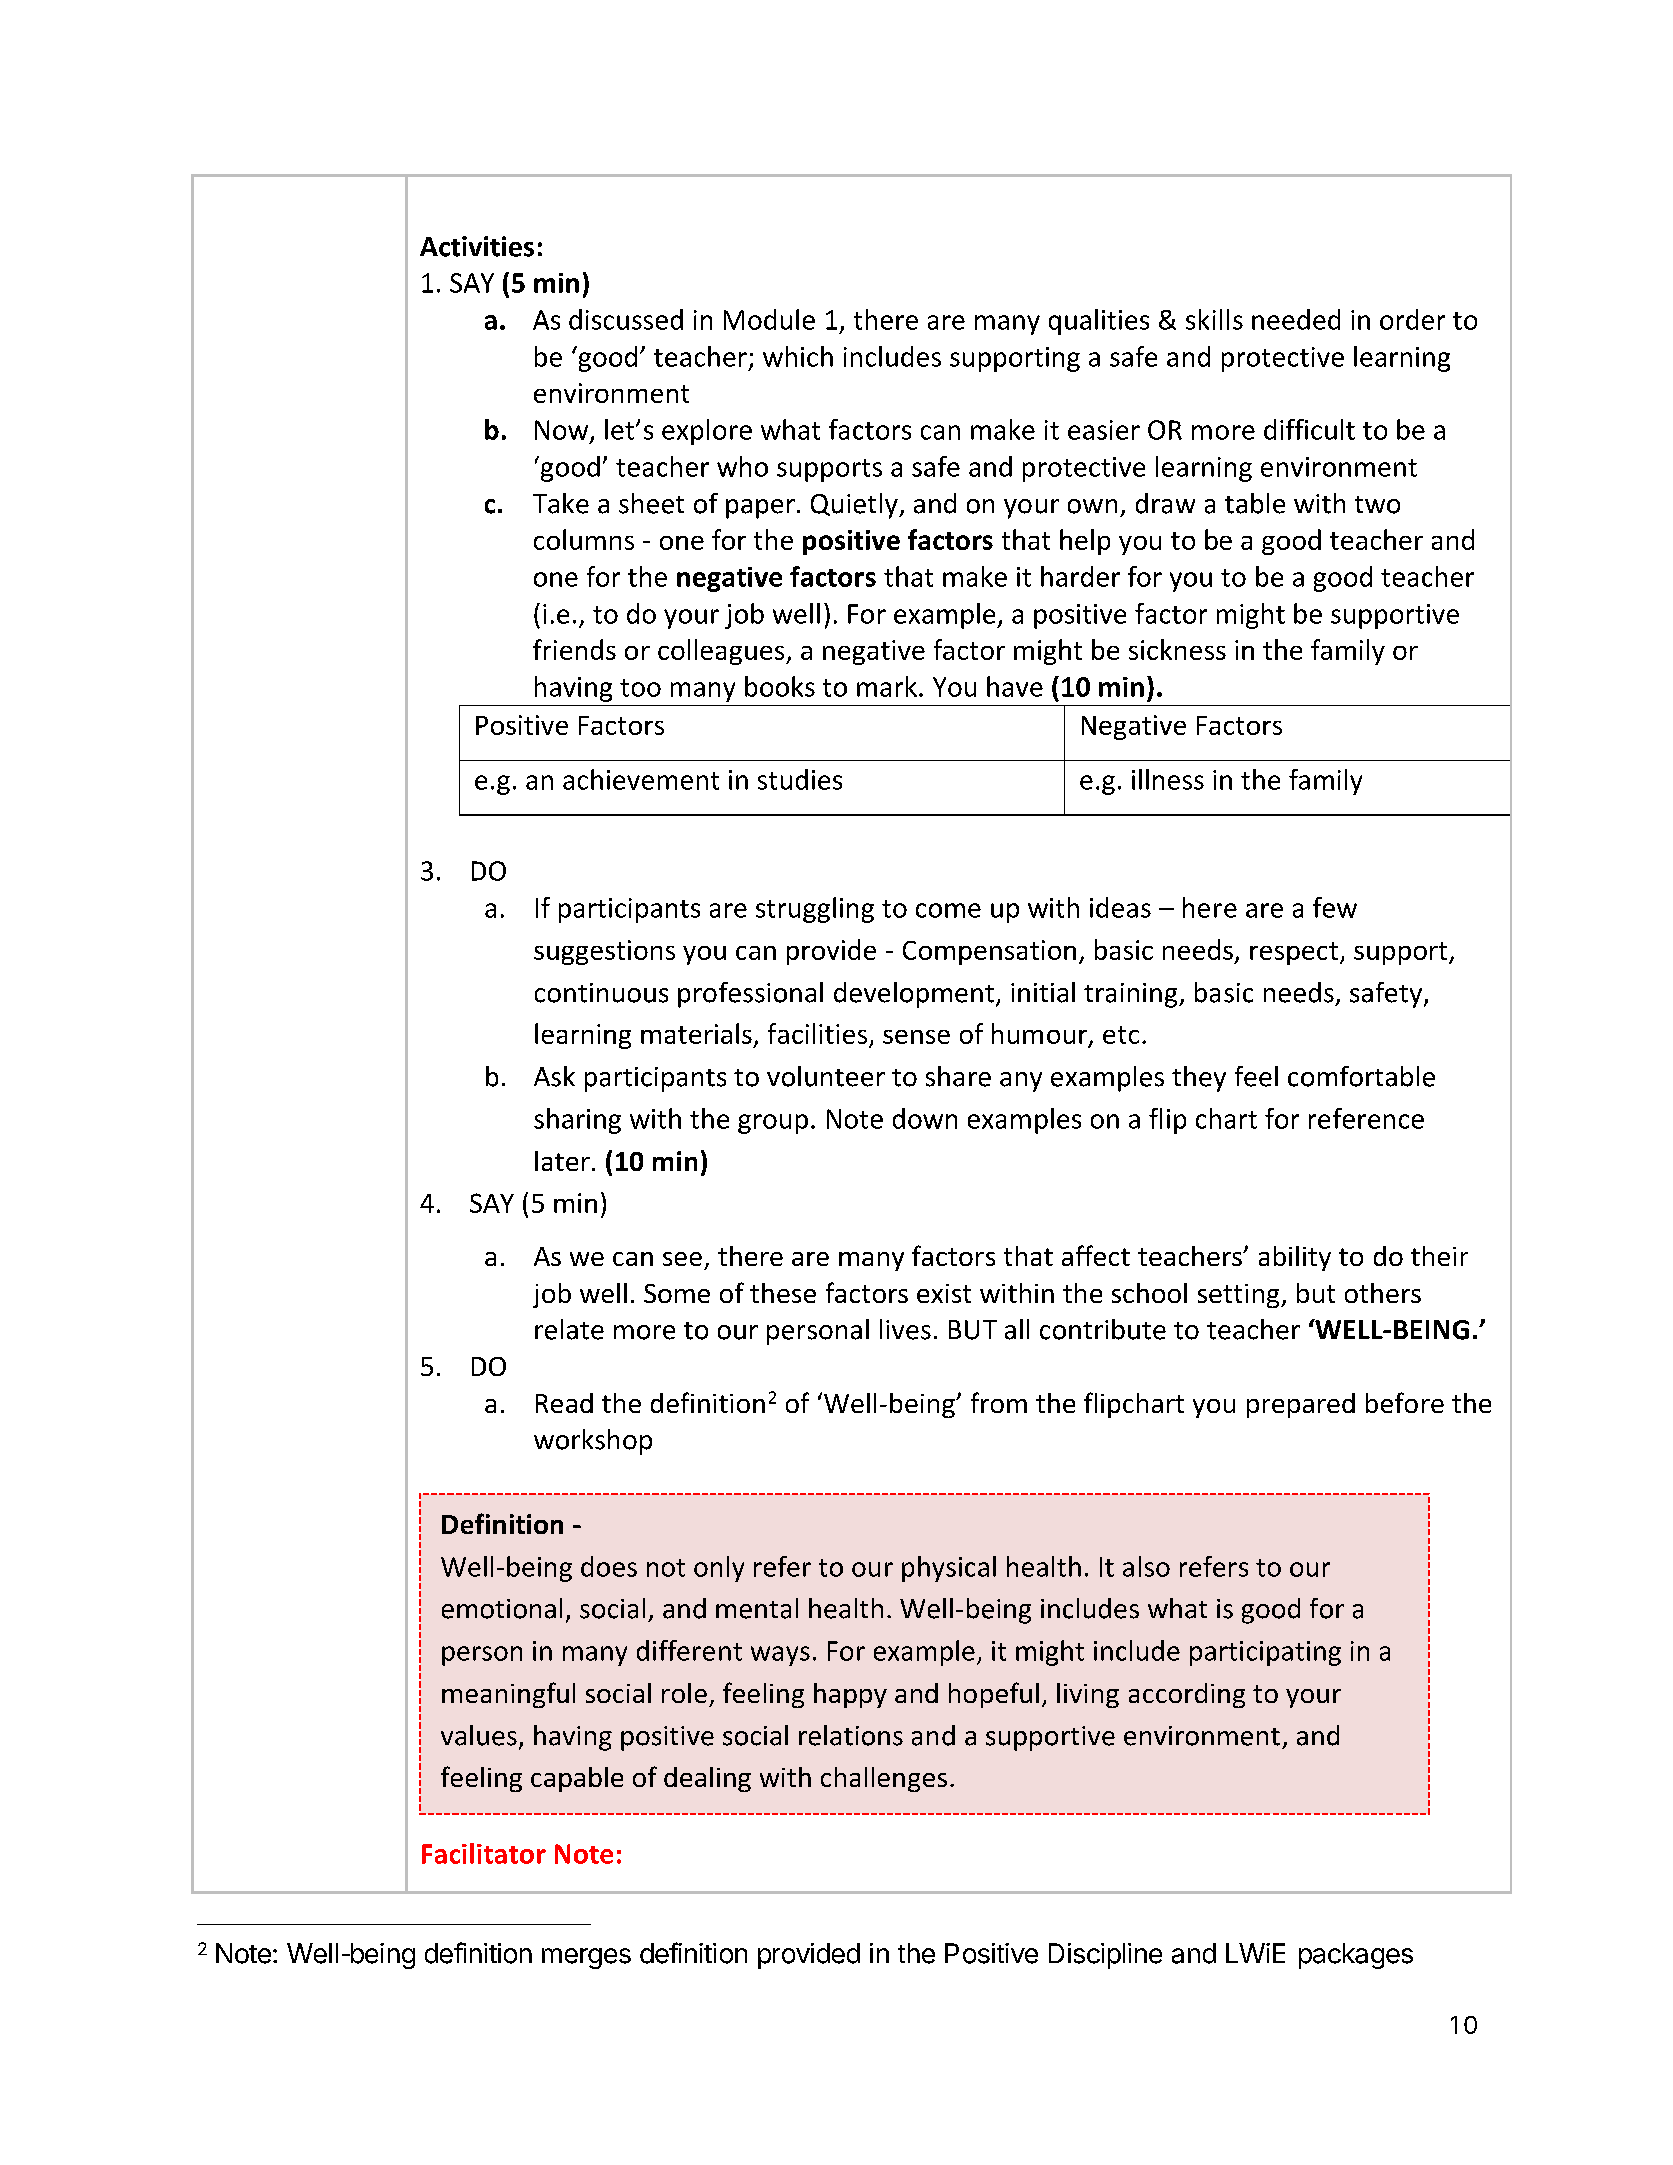  What do you see at coordinates (1199, 1079) in the document?
I see `they` at bounding box center [1199, 1079].
